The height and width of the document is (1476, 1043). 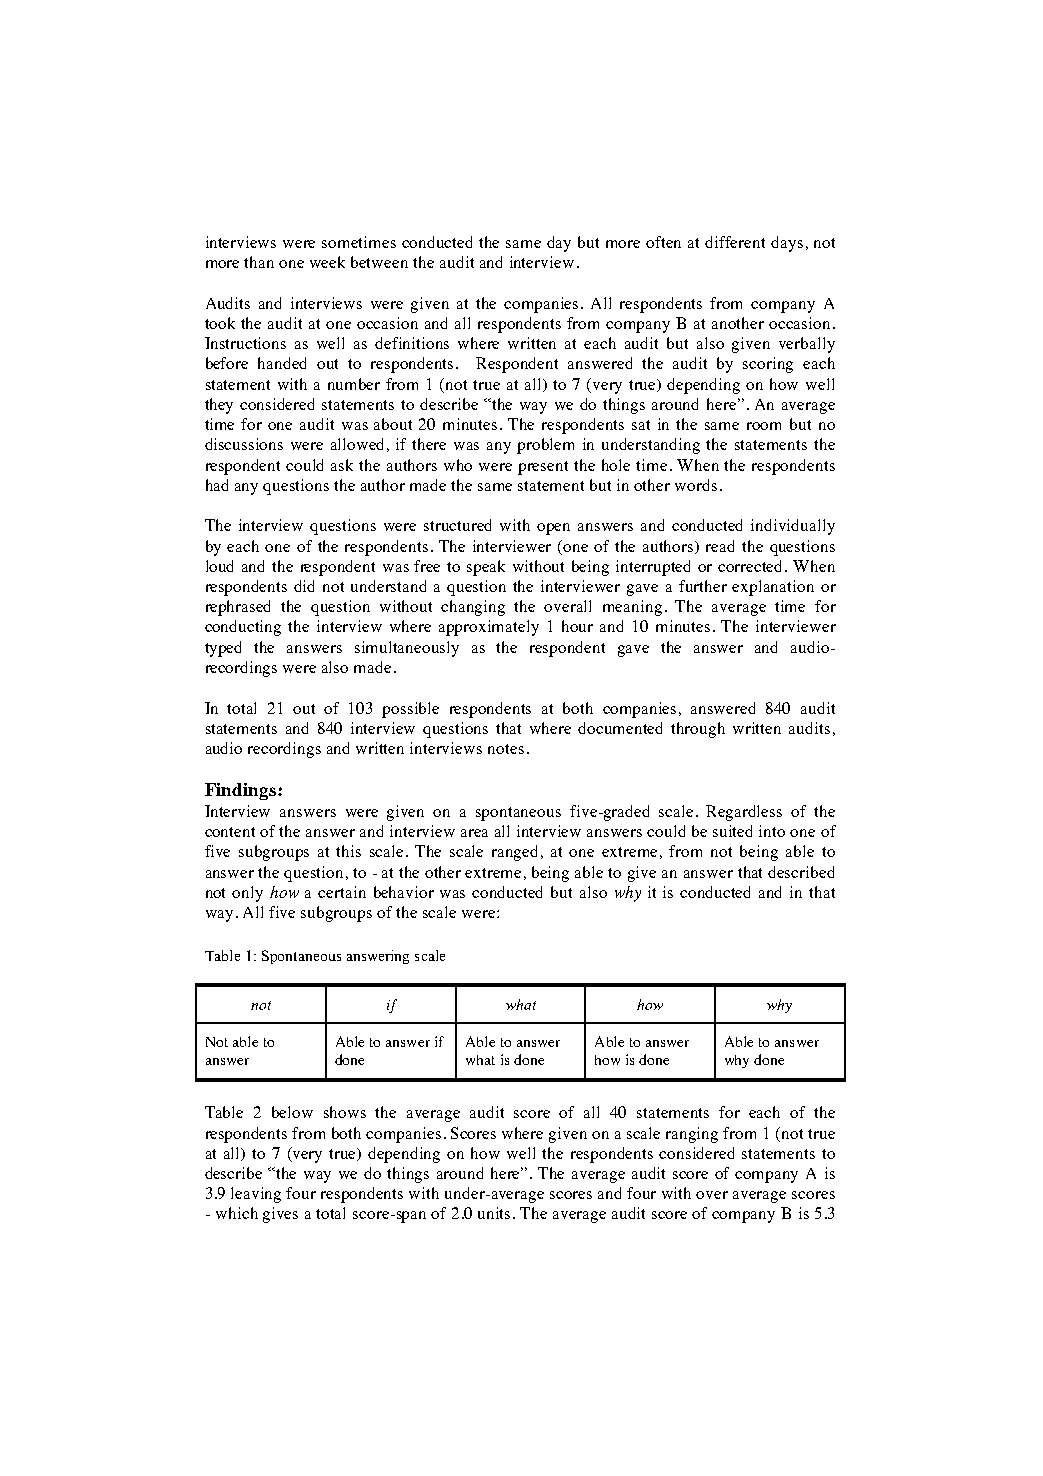 I want to click on Findings, so click(x=242, y=791).
